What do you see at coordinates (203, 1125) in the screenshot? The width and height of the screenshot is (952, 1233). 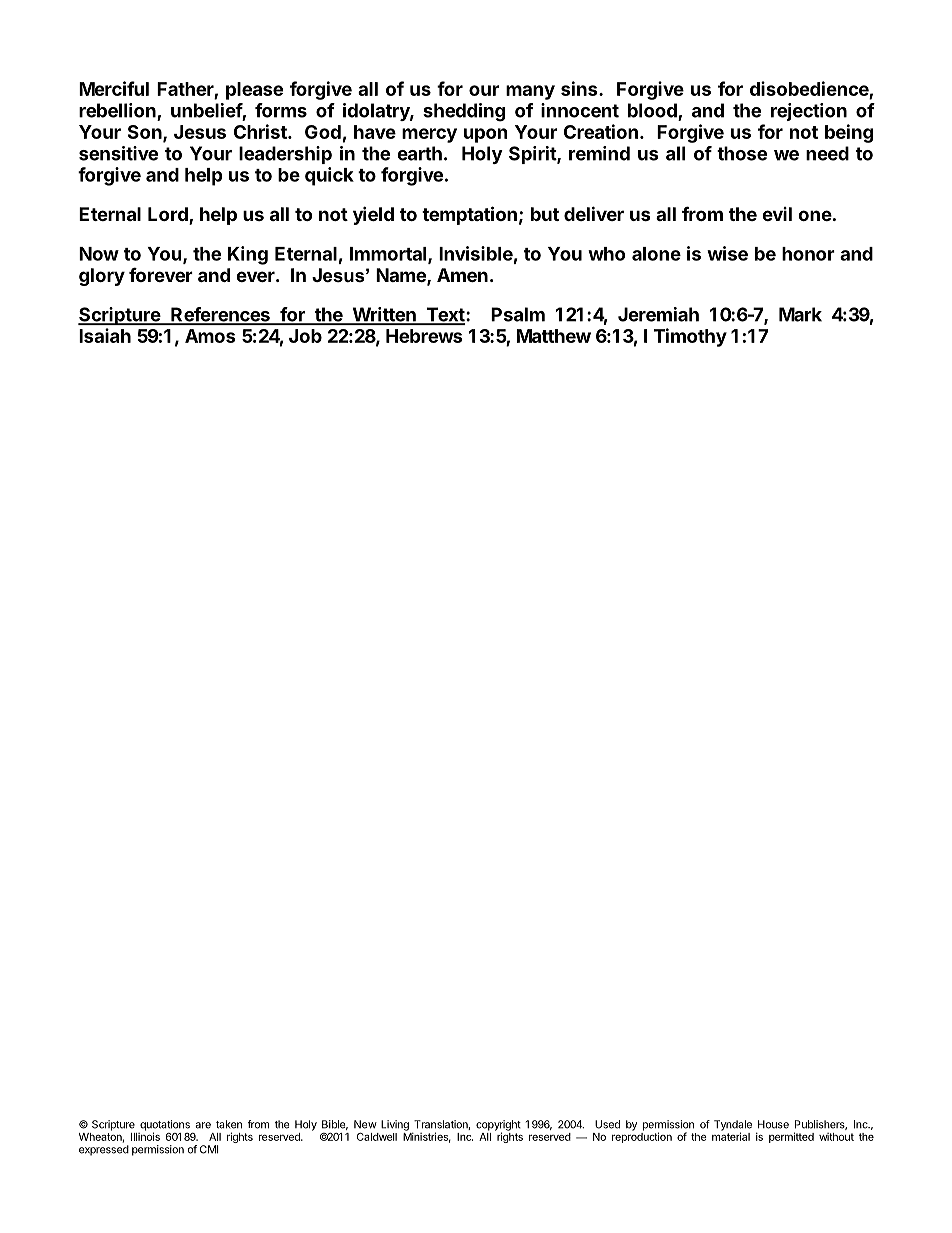 I see `are` at bounding box center [203, 1125].
